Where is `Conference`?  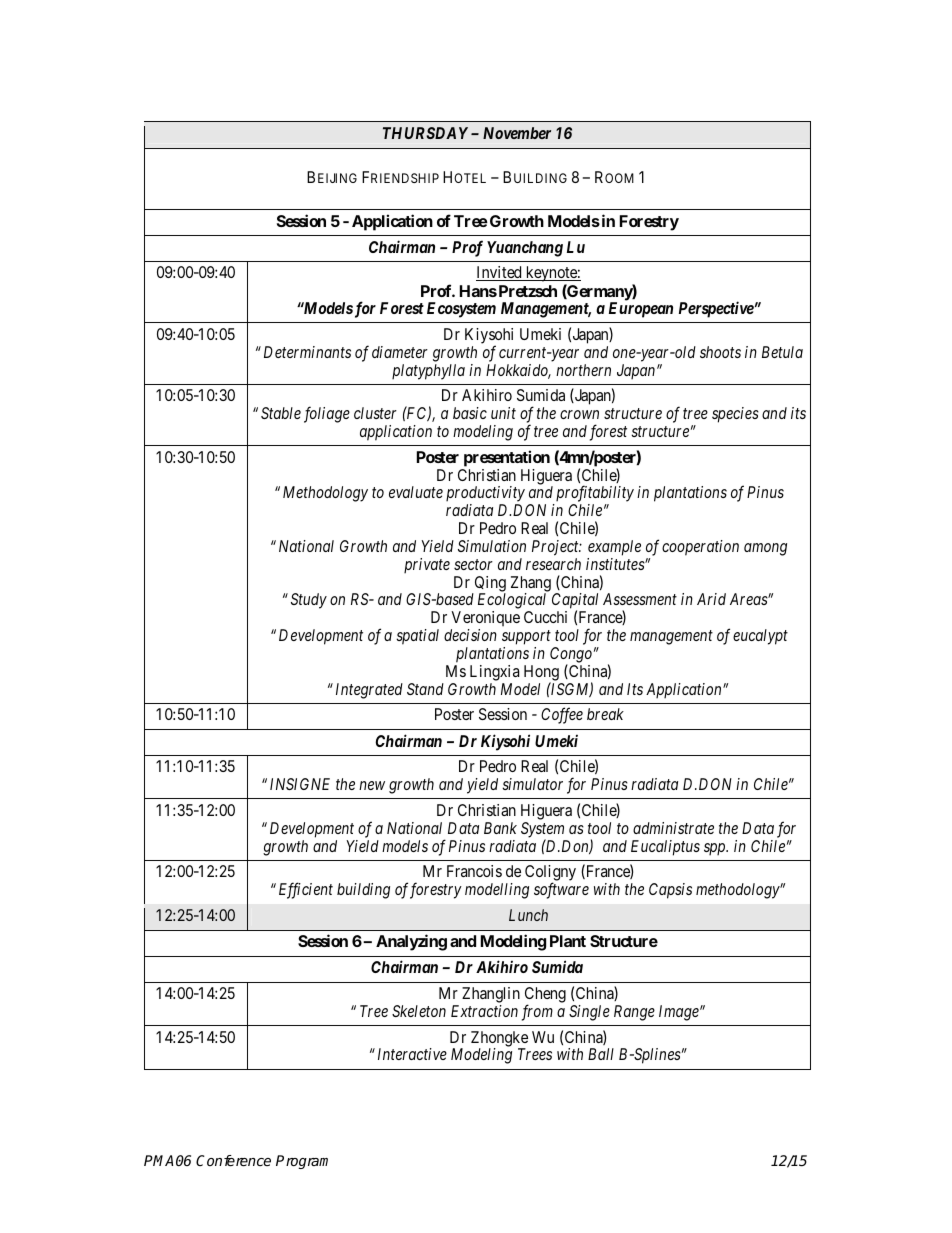 Conference is located at coordinates (233, 1160).
